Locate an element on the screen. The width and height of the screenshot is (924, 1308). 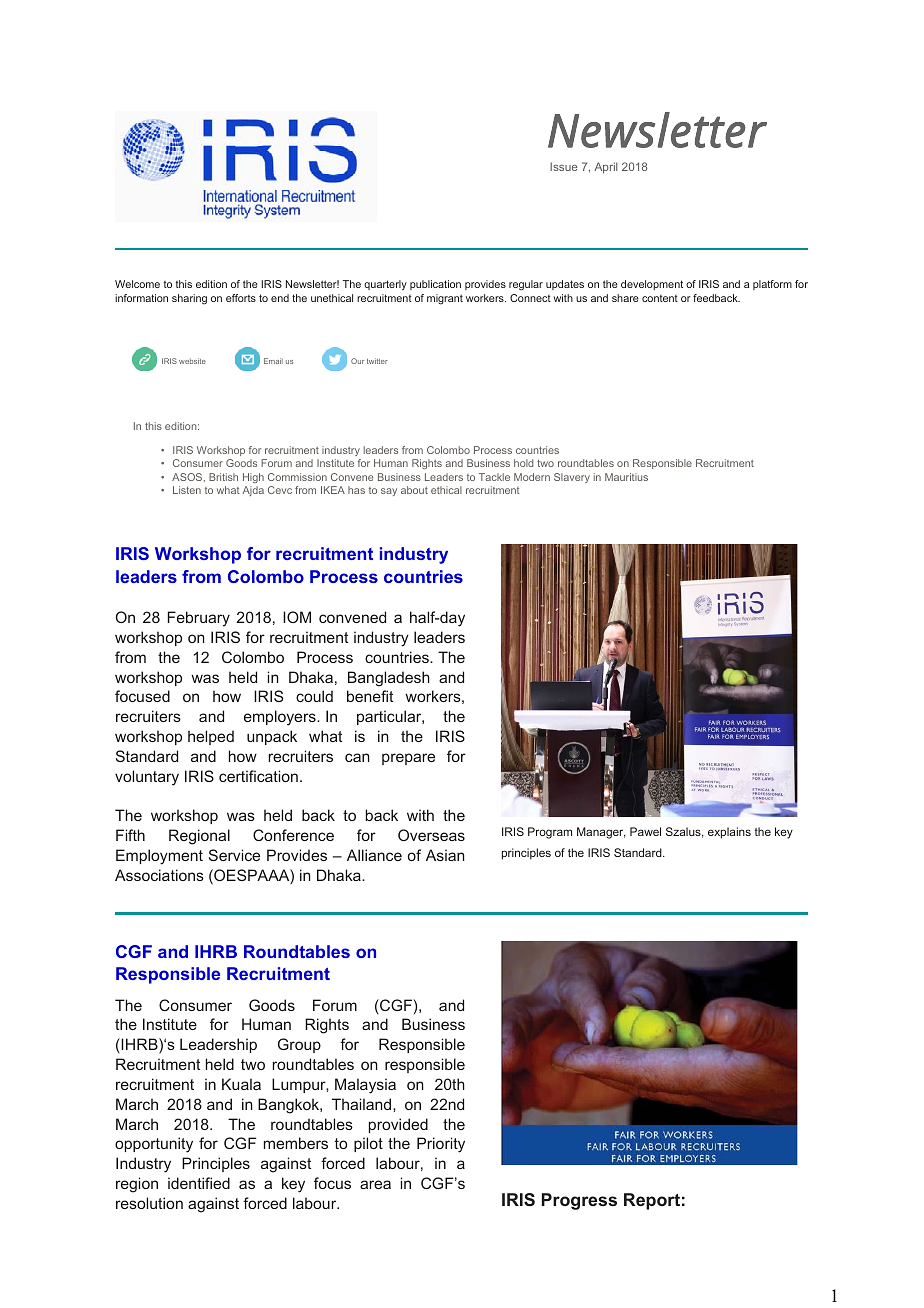
helped is located at coordinates (211, 737).
